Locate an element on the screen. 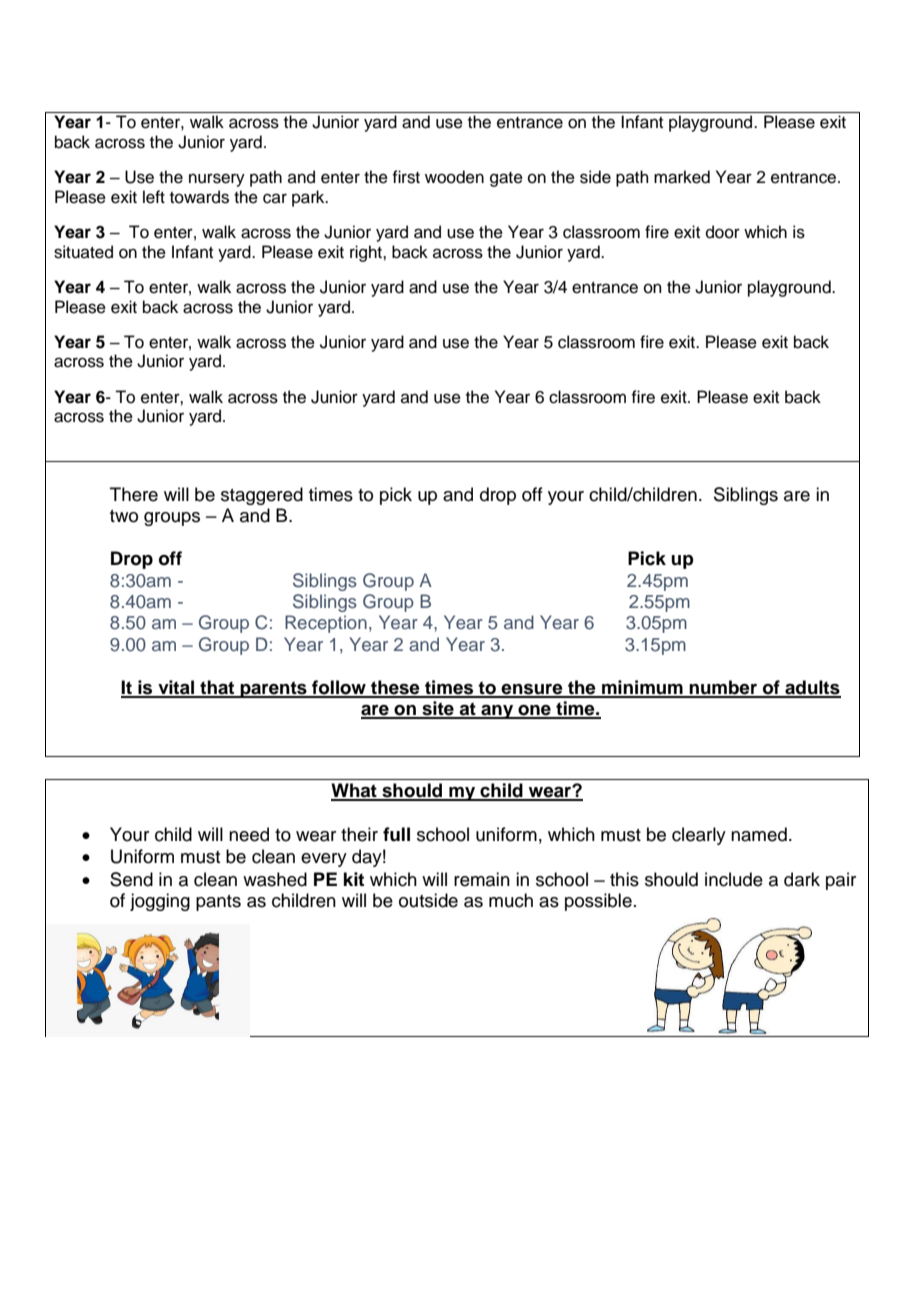 This screenshot has width=924, height=1308. any is located at coordinates (497, 712).
